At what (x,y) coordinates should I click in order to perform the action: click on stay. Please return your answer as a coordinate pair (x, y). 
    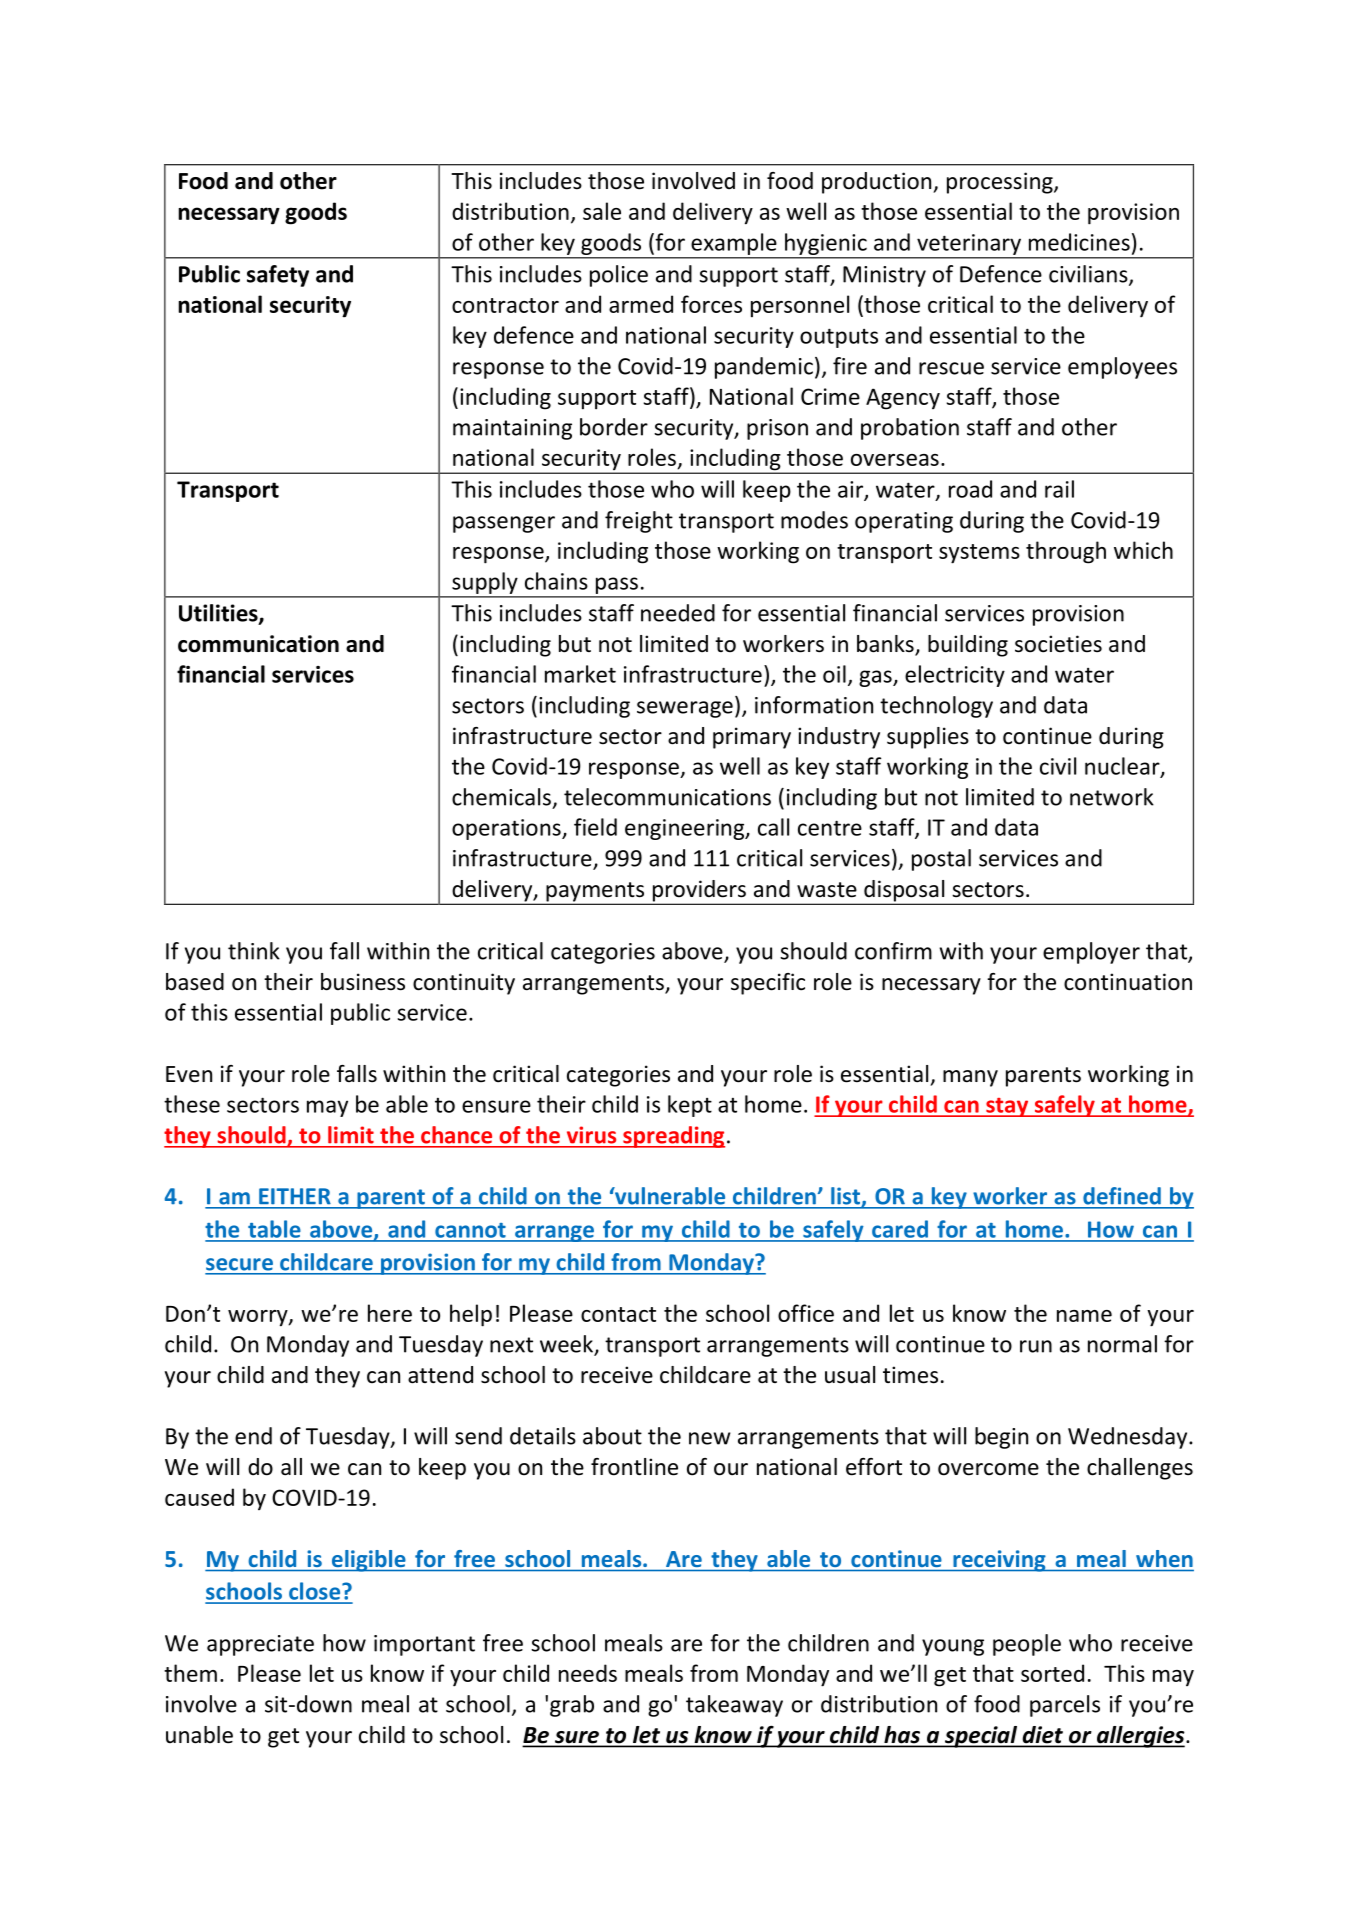
    Looking at the image, I should click on (1007, 1107).
